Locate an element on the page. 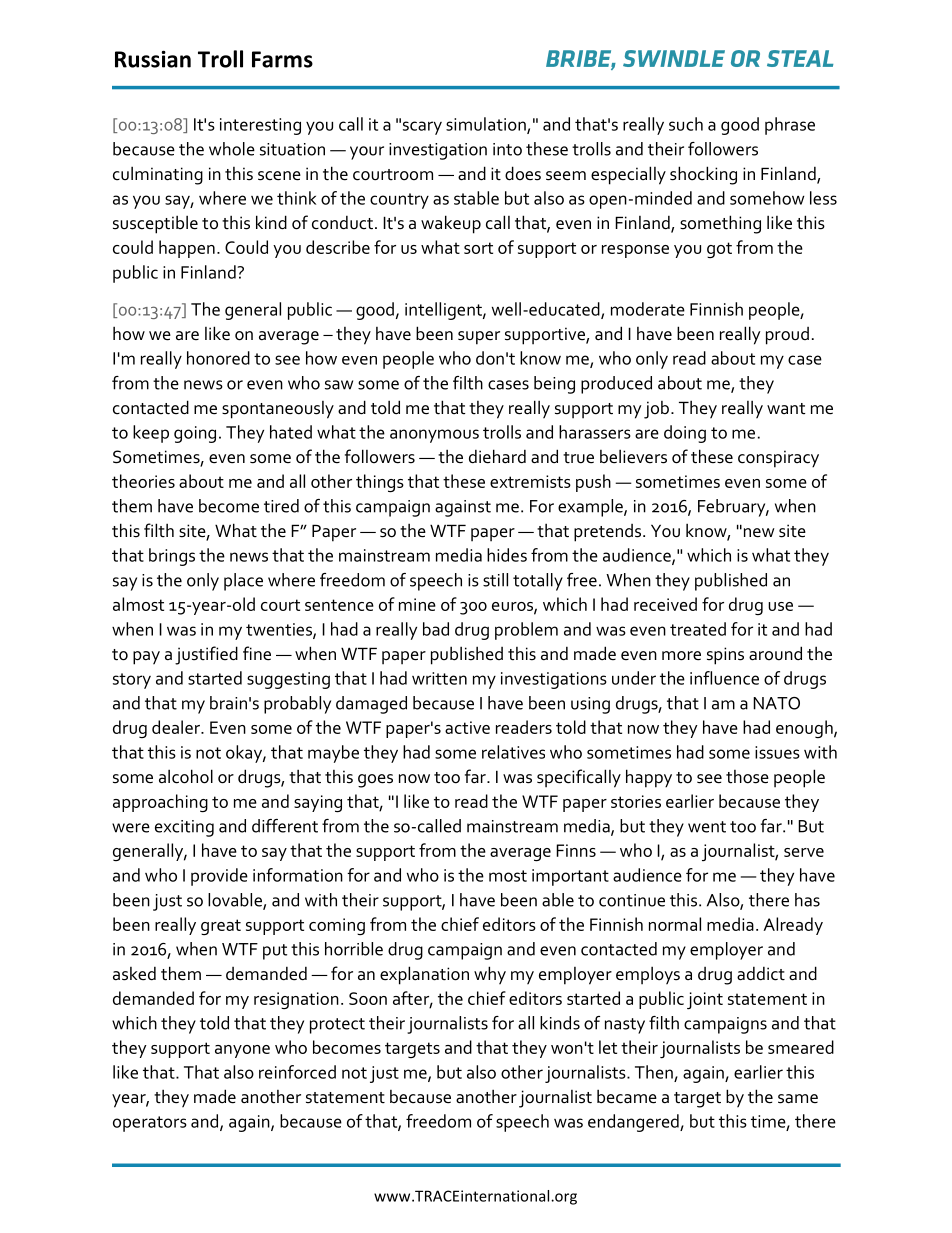 This document has height=1233, width=952. let is located at coordinates (608, 1047).
